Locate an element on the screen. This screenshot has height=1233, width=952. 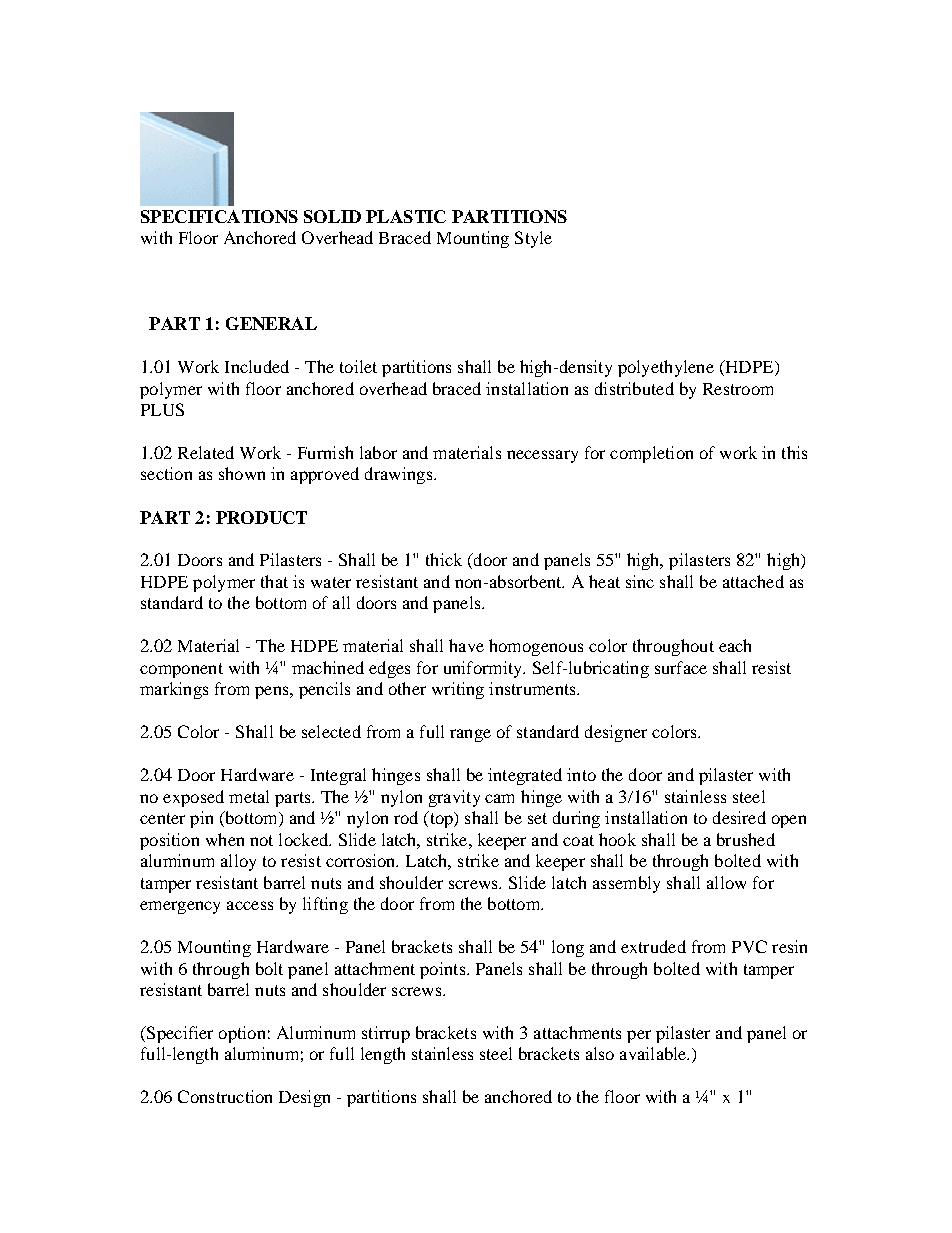
Construction is located at coordinates (225, 1096).
